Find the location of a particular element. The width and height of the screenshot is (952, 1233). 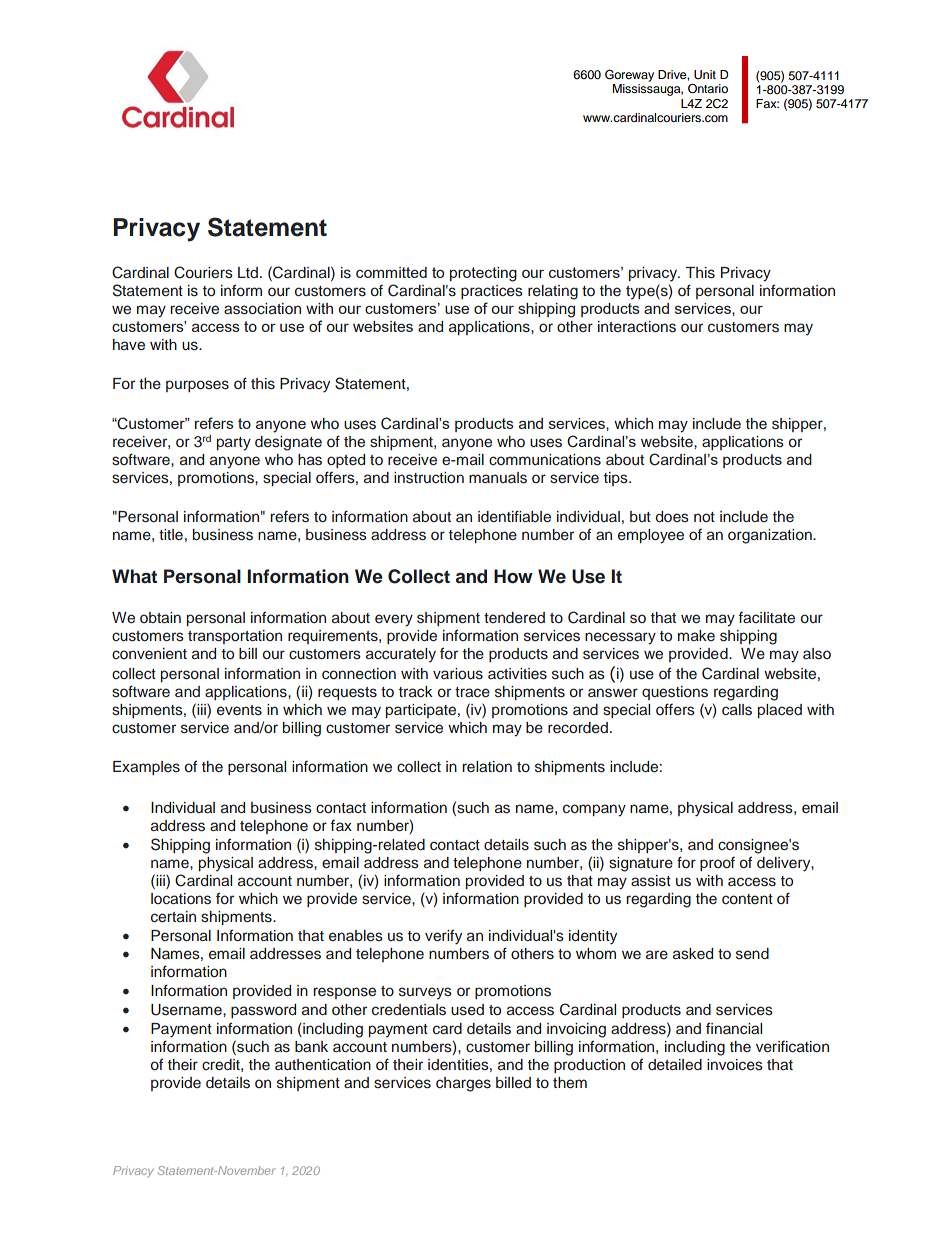

not is located at coordinates (704, 517).
